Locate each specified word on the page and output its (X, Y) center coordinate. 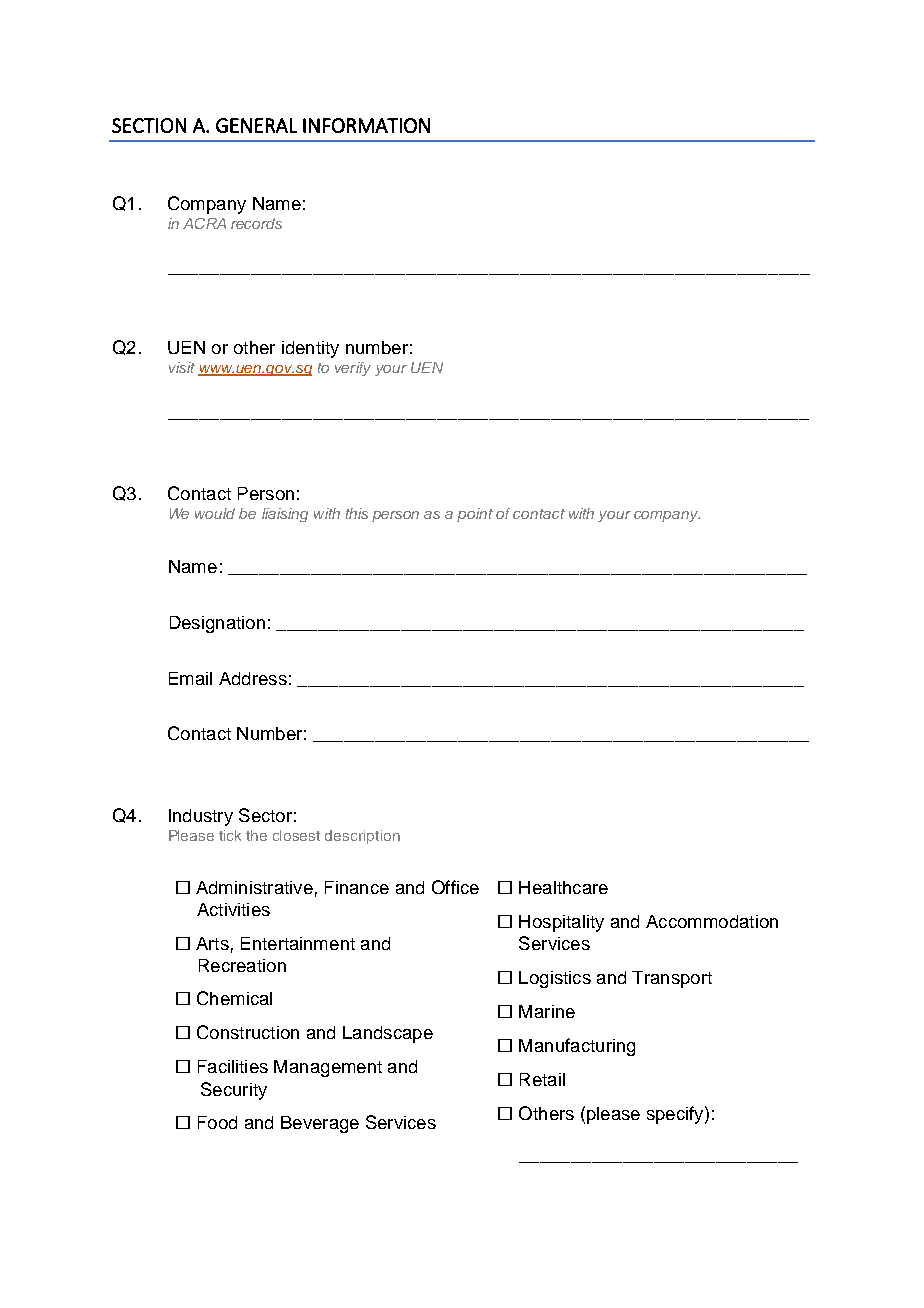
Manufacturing (577, 1047)
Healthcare (563, 887)
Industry (201, 817)
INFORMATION (366, 125)
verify (353, 369)
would (215, 513)
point (475, 515)
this (357, 513)
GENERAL (256, 125)
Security (234, 1091)
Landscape (388, 1034)
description (362, 837)
